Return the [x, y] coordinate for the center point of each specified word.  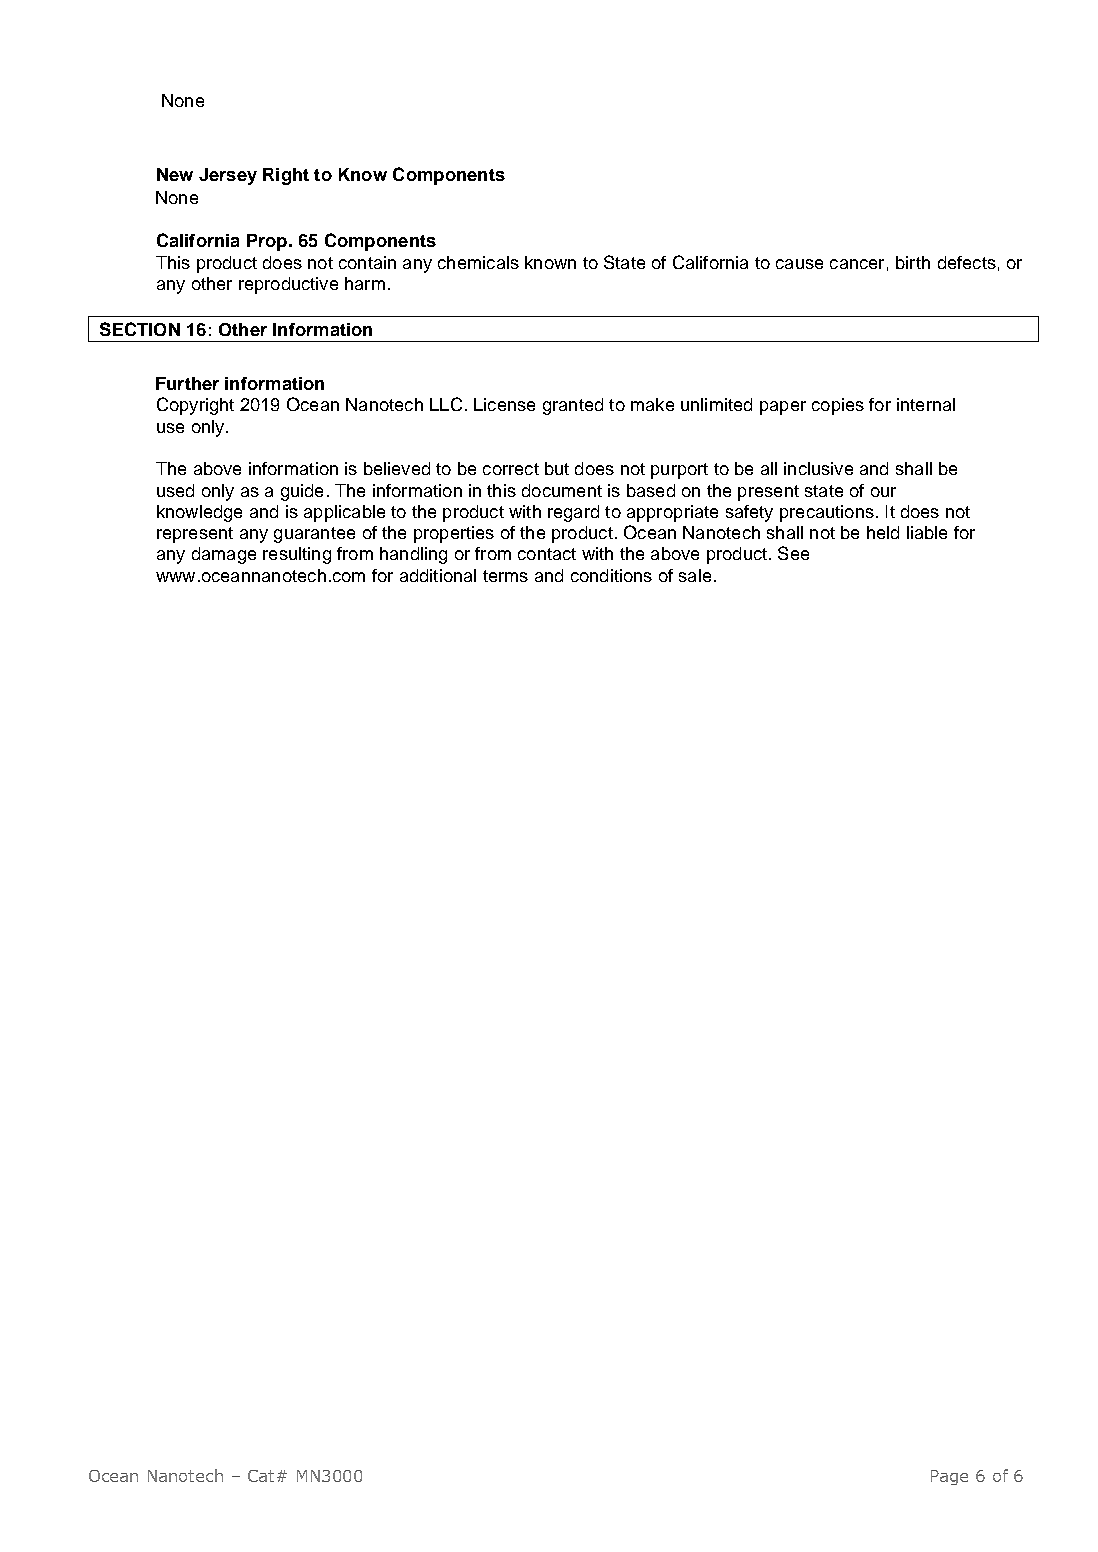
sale [695, 575]
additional [438, 575]
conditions [611, 575]
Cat [263, 1476]
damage [224, 555]
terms [505, 576]
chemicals [478, 262]
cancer [857, 264]
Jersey [228, 176]
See [793, 553]
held [883, 532]
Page [949, 1477]
